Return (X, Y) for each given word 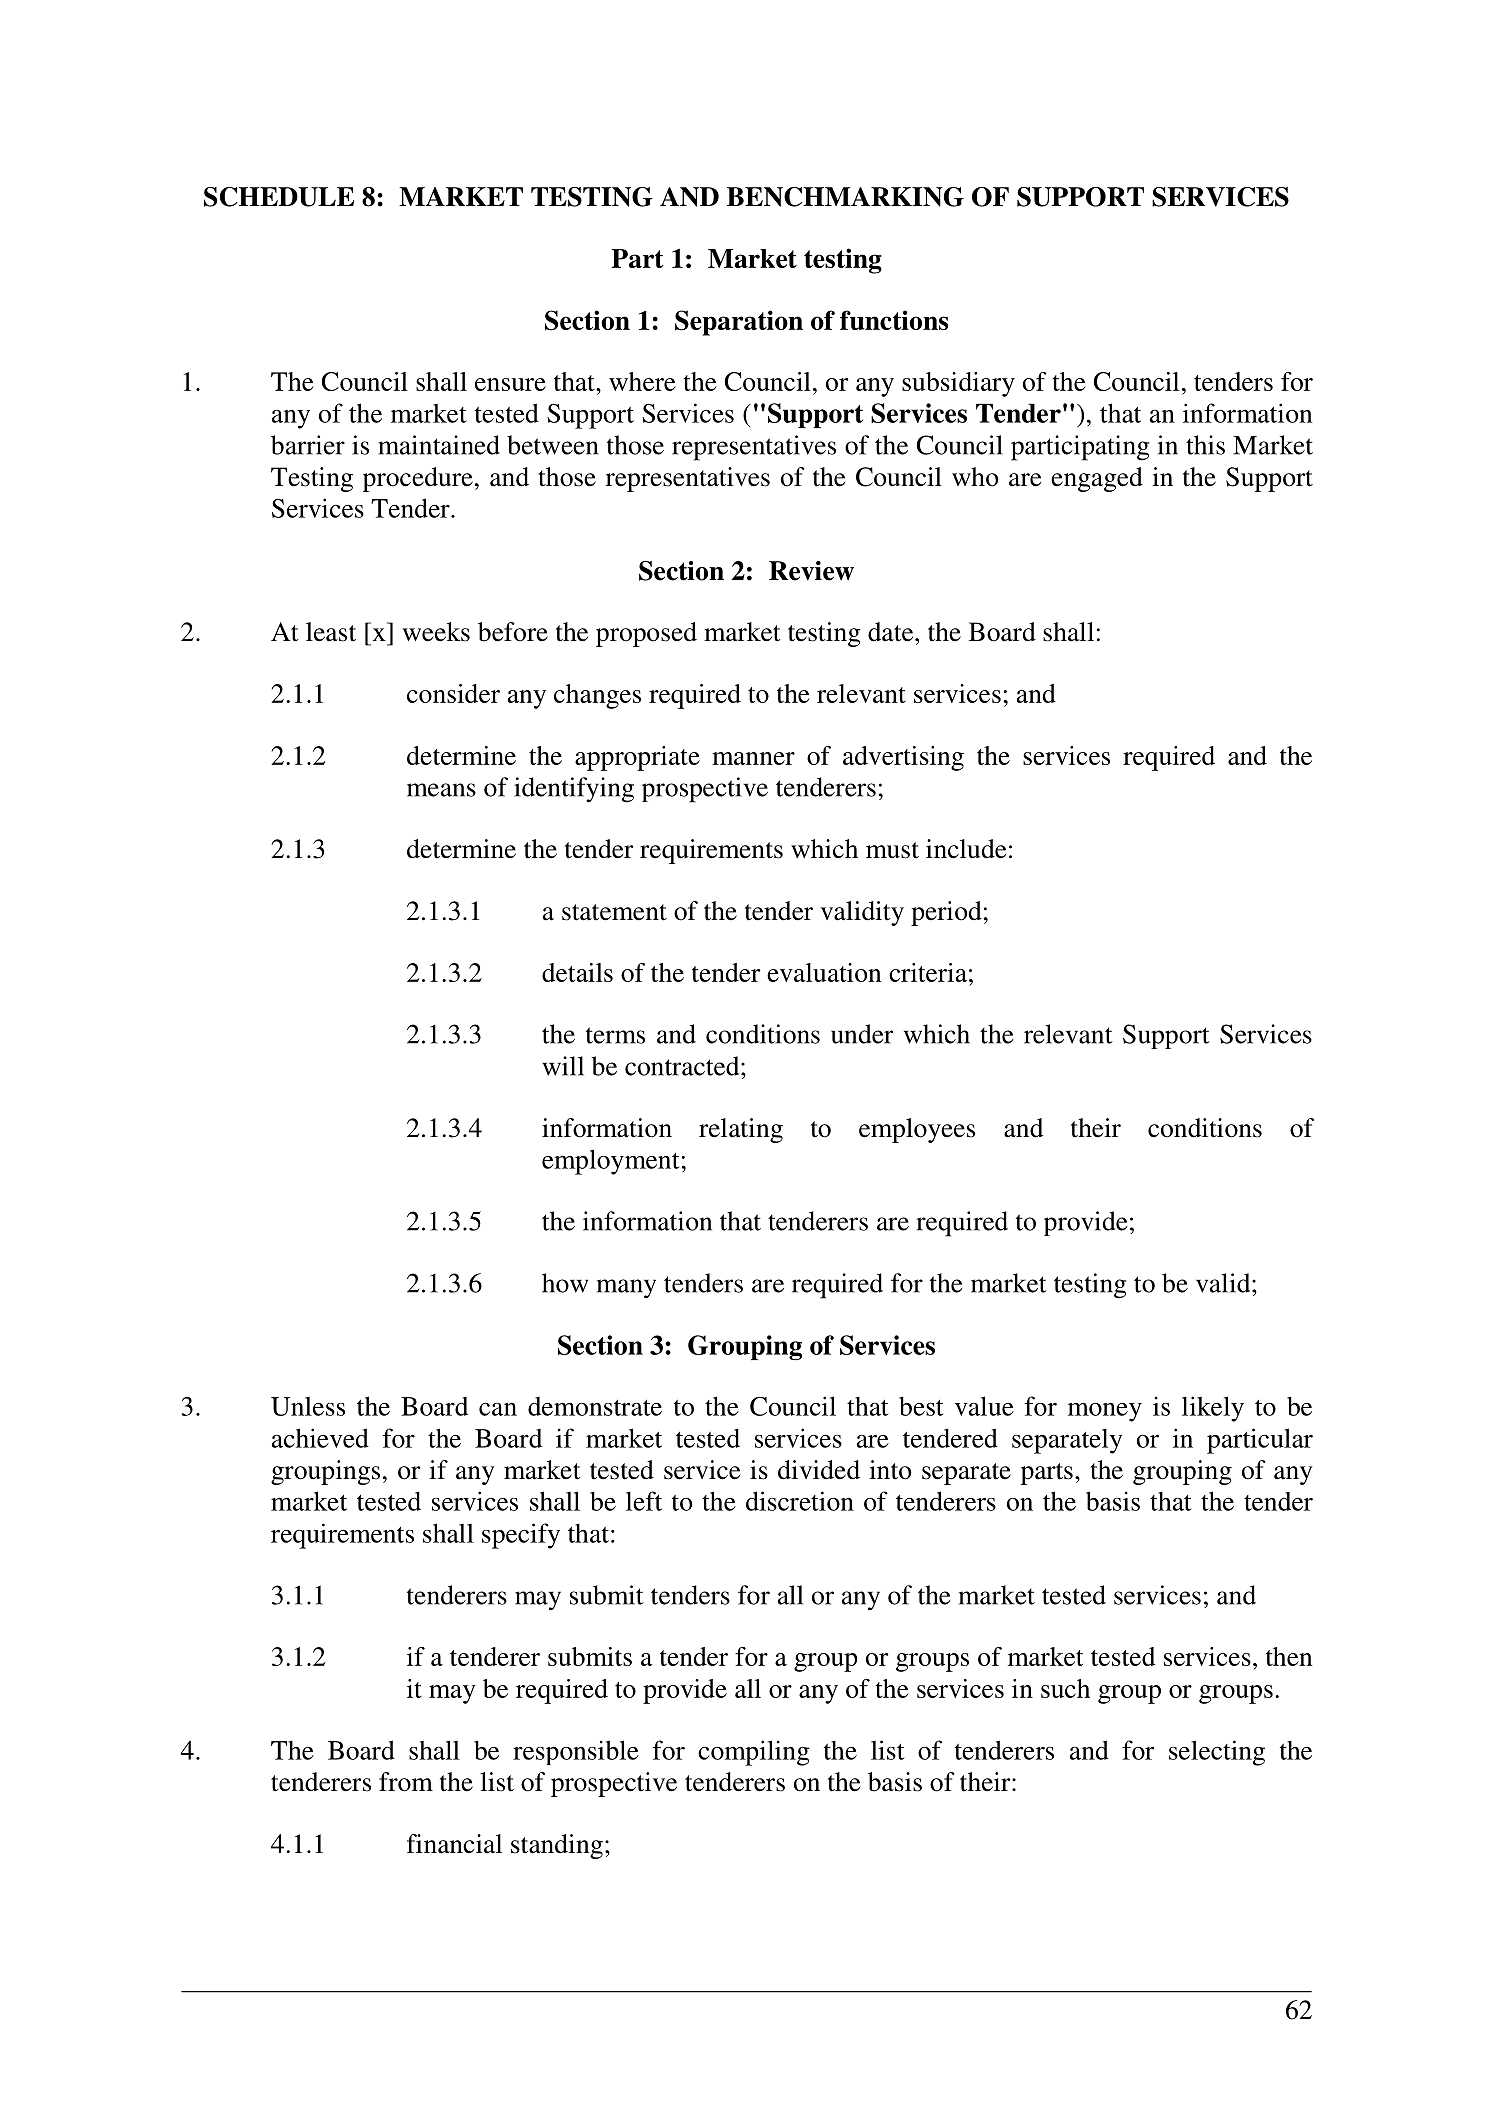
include (966, 849)
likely (1213, 1409)
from (406, 1782)
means (441, 790)
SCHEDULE (279, 197)
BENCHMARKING (845, 197)
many (626, 1289)
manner (753, 758)
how (565, 1283)
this (1205, 445)
